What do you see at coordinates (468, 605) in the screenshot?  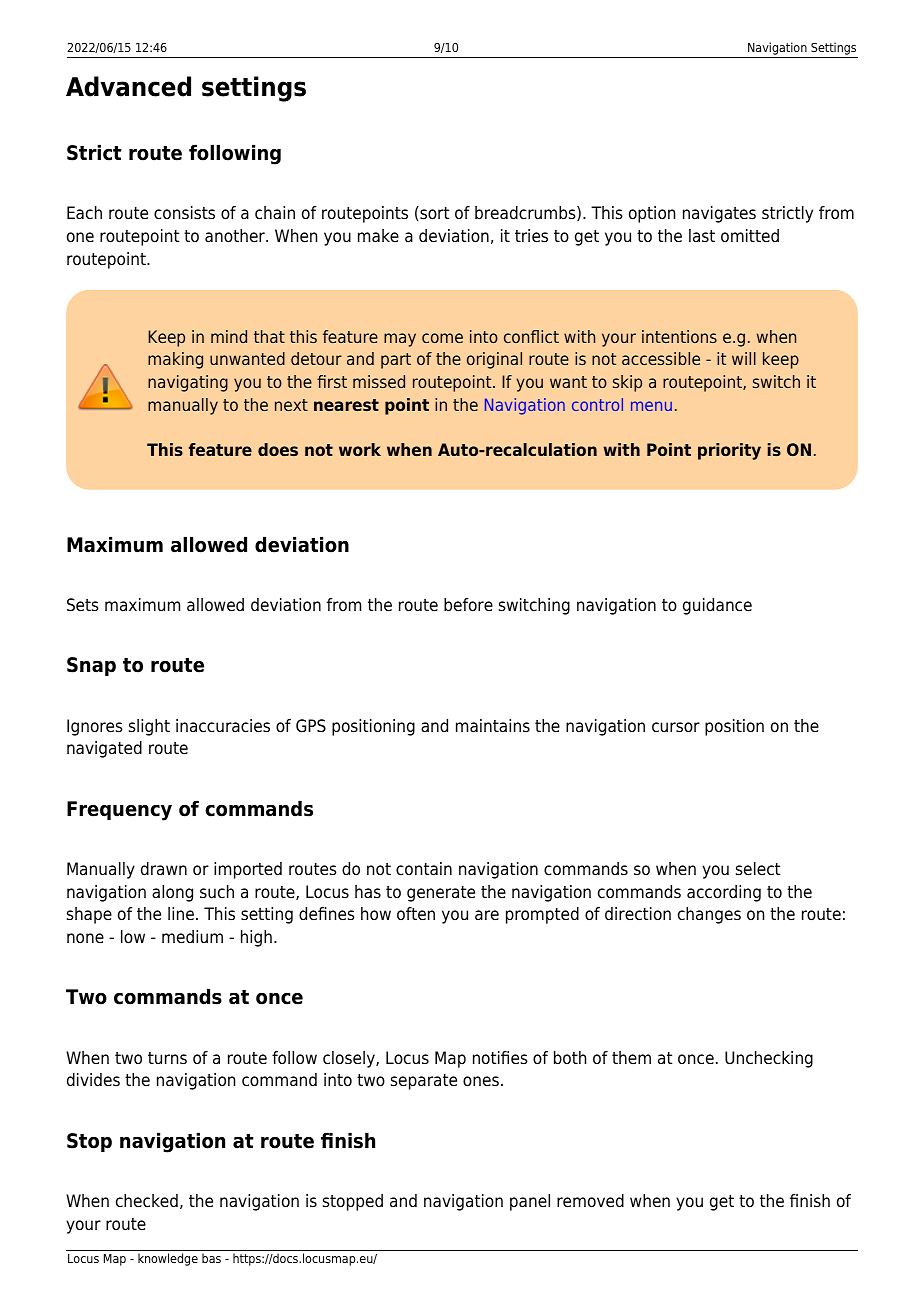 I see `before` at bounding box center [468, 605].
